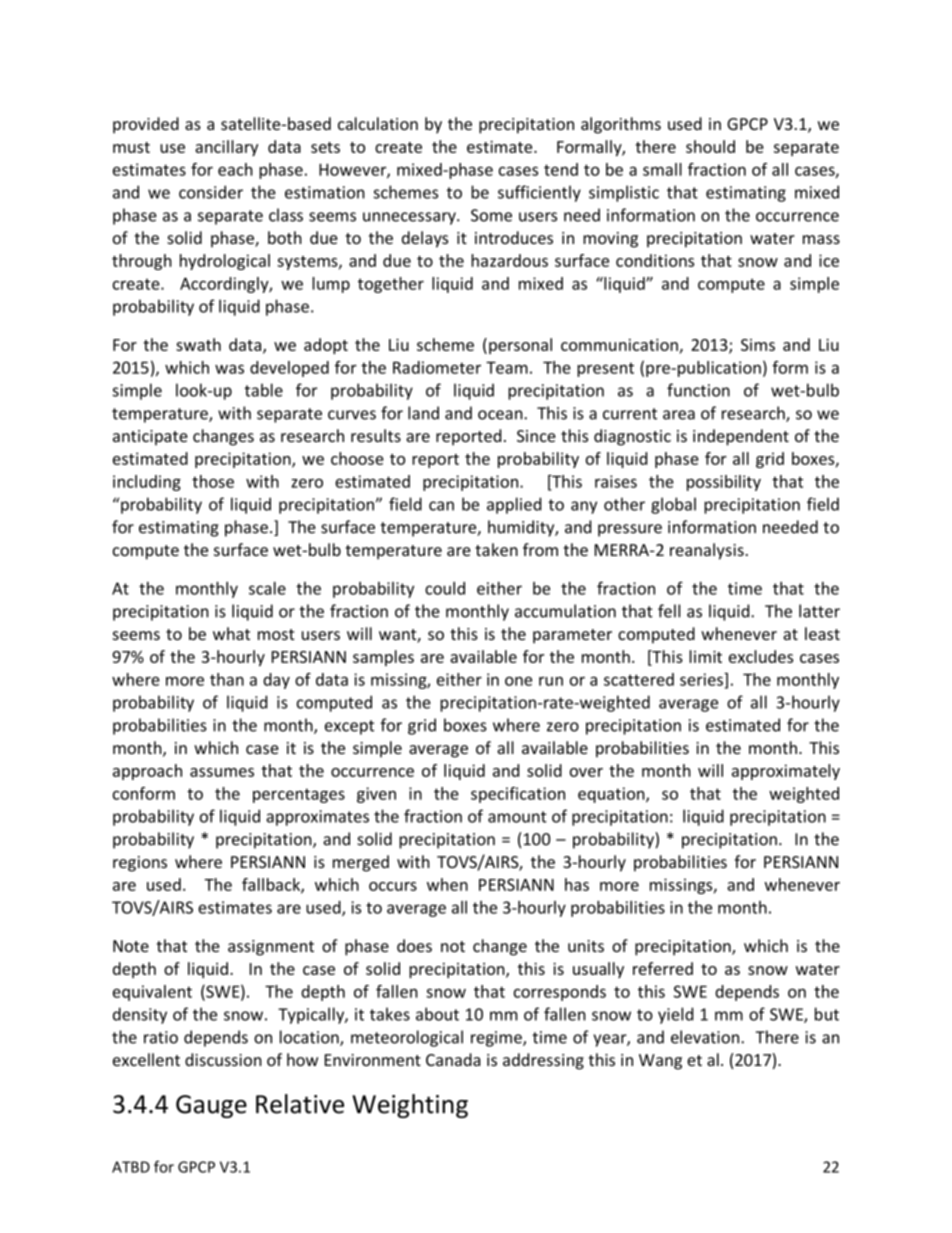  I want to click on should, so click(710, 146).
